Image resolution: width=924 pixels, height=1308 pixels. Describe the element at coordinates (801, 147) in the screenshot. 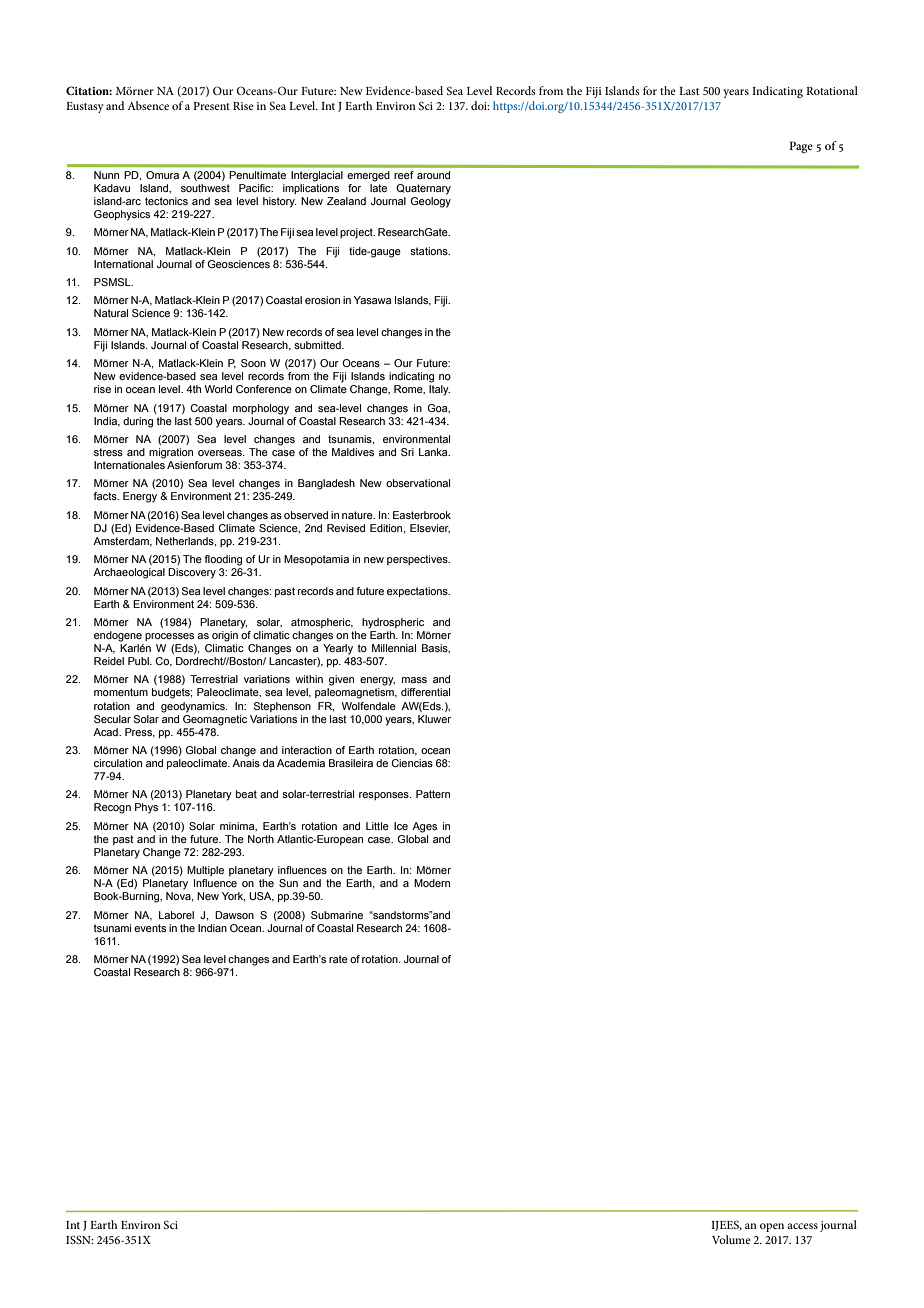

I see `Page` at that location.
